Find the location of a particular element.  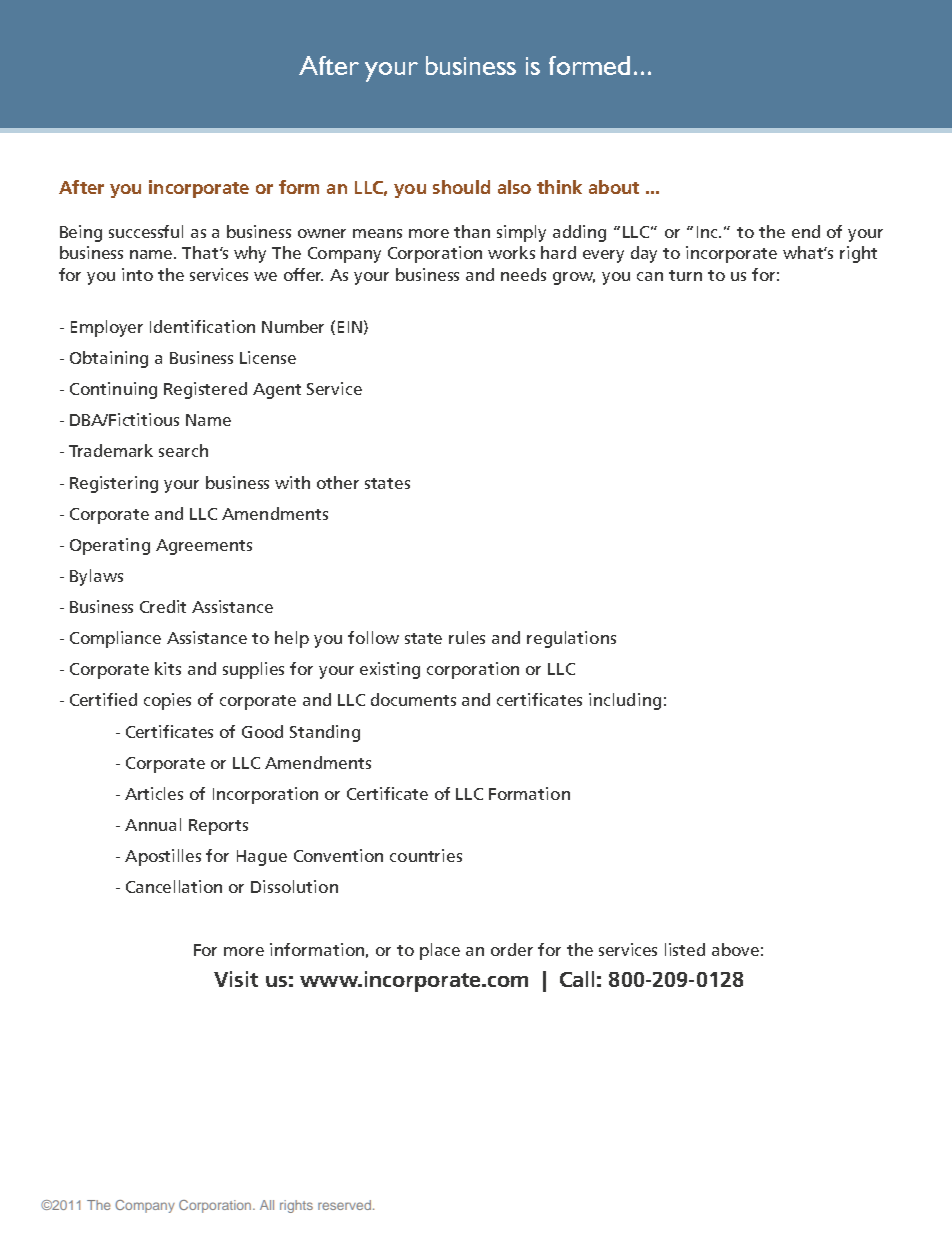

Credit is located at coordinates (163, 606).
